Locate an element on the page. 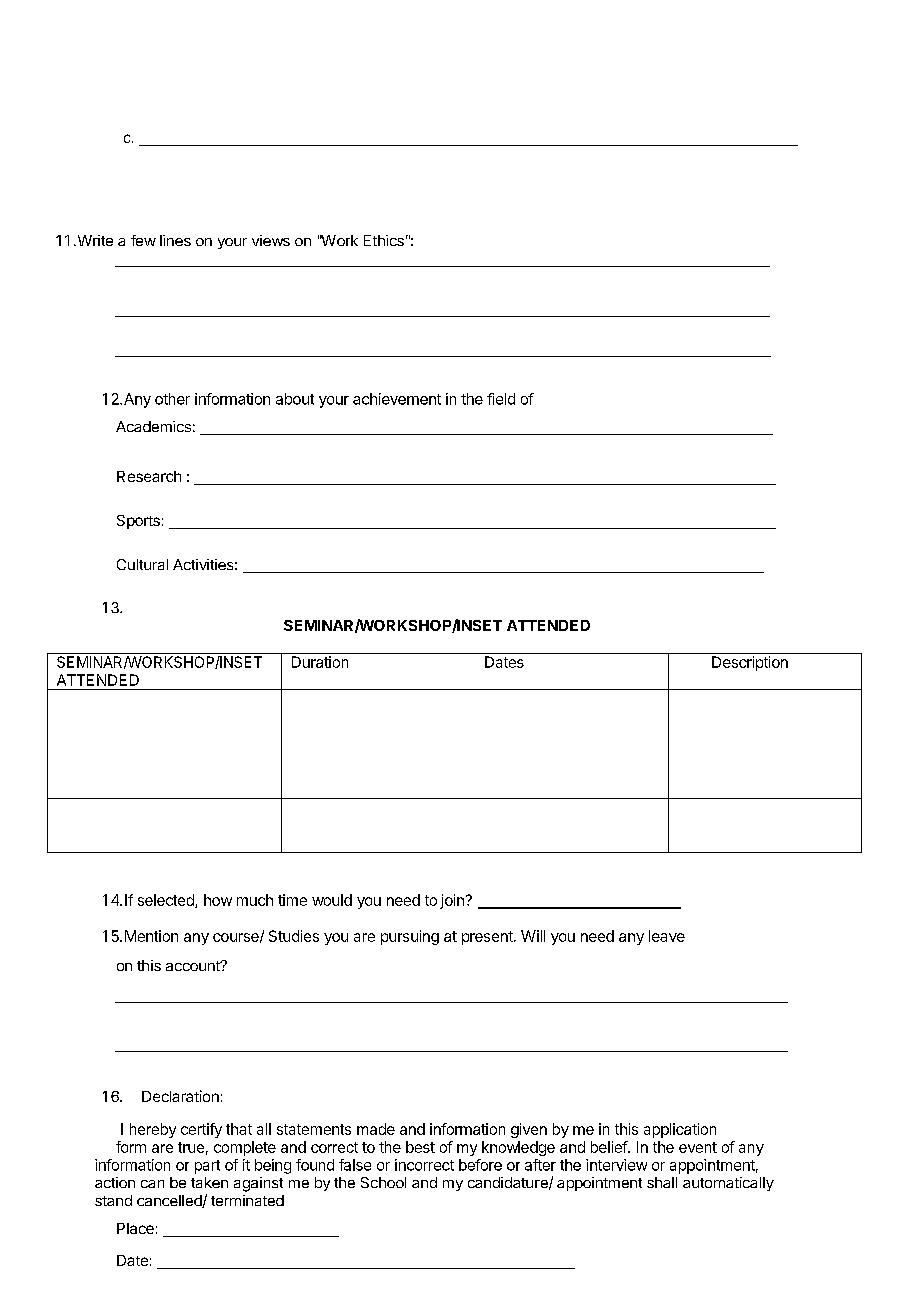 The image size is (924, 1307). lines is located at coordinates (175, 240).
